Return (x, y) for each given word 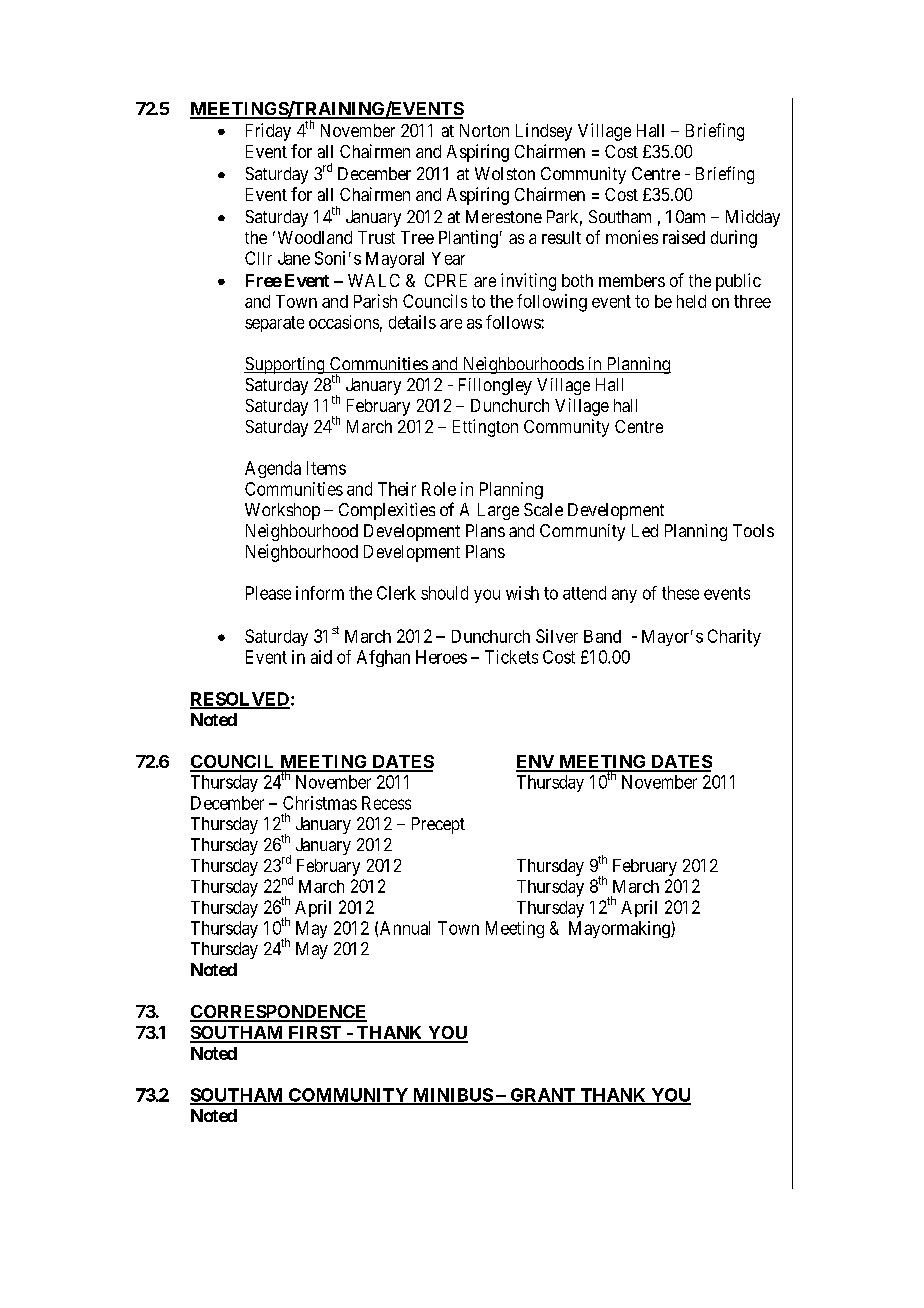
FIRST (315, 1034)
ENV (536, 763)
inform (320, 593)
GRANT (543, 1096)
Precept (438, 825)
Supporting (285, 365)
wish (522, 593)
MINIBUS (452, 1096)
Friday (268, 132)
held (691, 301)
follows (514, 322)
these (680, 593)
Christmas (320, 803)
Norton (484, 130)
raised (684, 237)
